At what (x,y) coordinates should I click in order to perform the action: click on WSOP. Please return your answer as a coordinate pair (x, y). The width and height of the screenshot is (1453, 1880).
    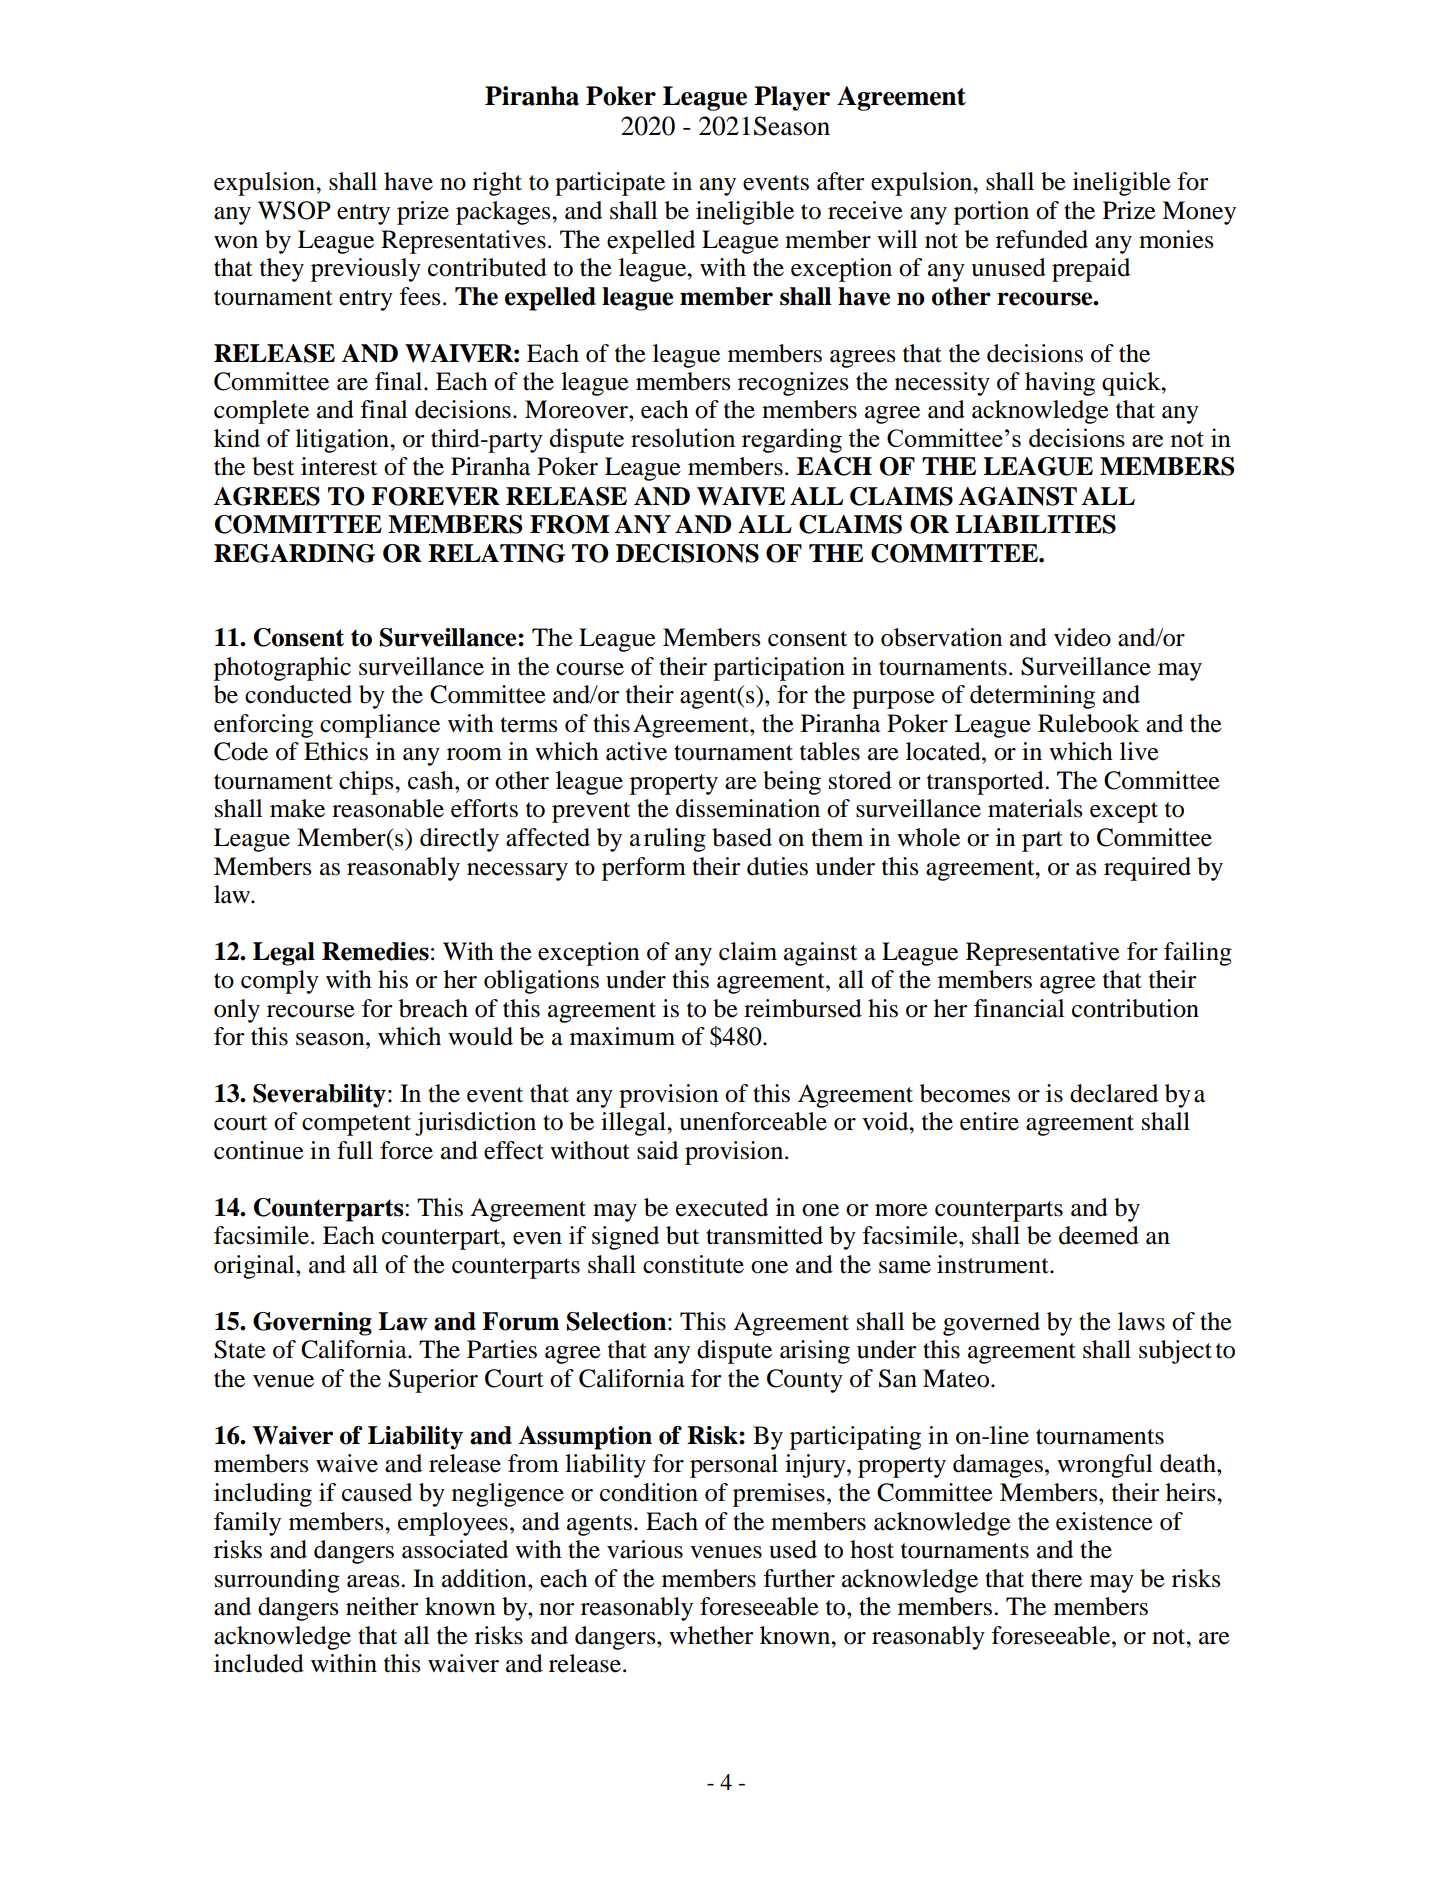
    Looking at the image, I should click on (294, 210).
